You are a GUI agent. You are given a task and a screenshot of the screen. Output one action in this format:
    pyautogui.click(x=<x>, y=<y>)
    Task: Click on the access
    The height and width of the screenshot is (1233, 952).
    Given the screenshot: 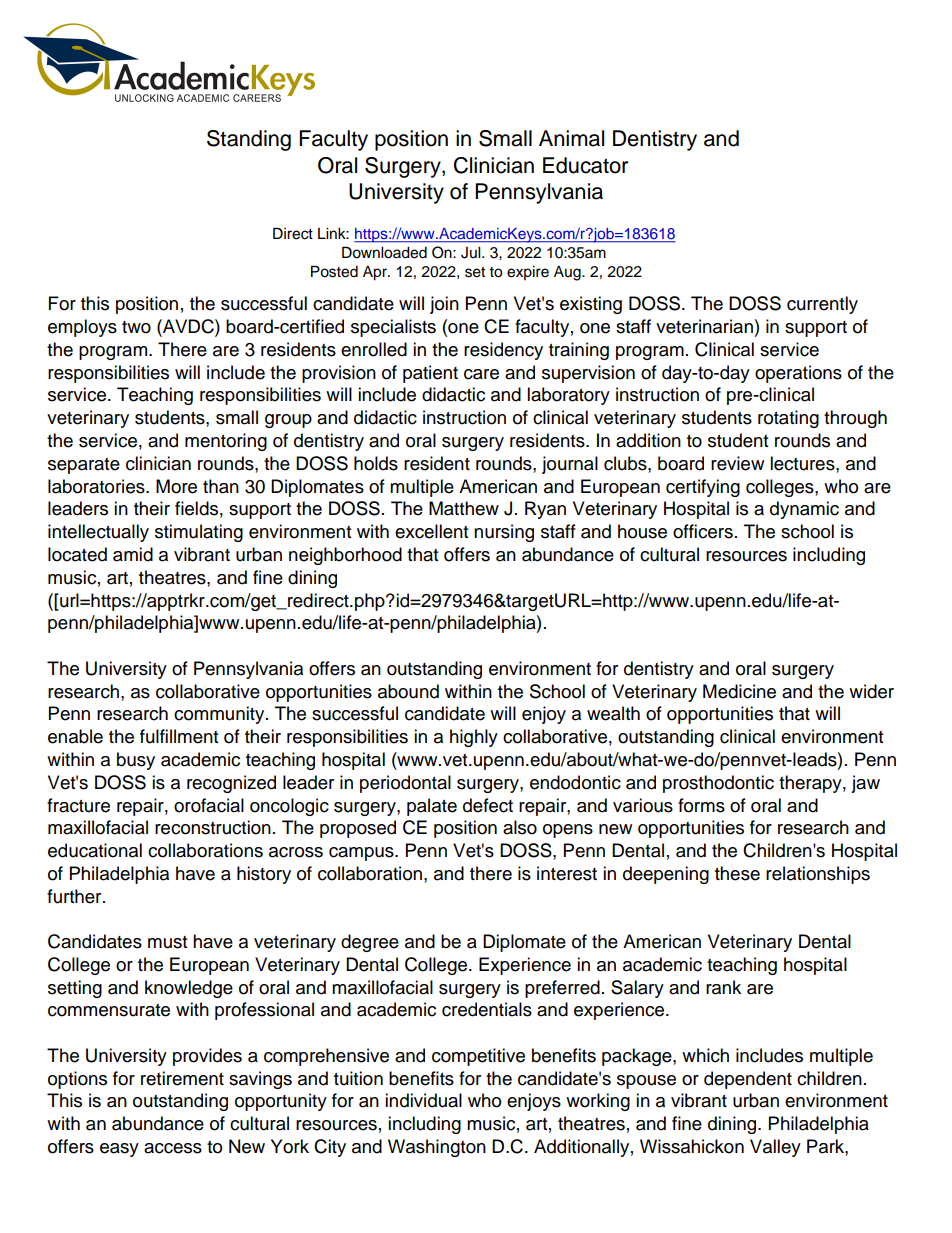 What is the action you would take?
    pyautogui.click(x=173, y=1148)
